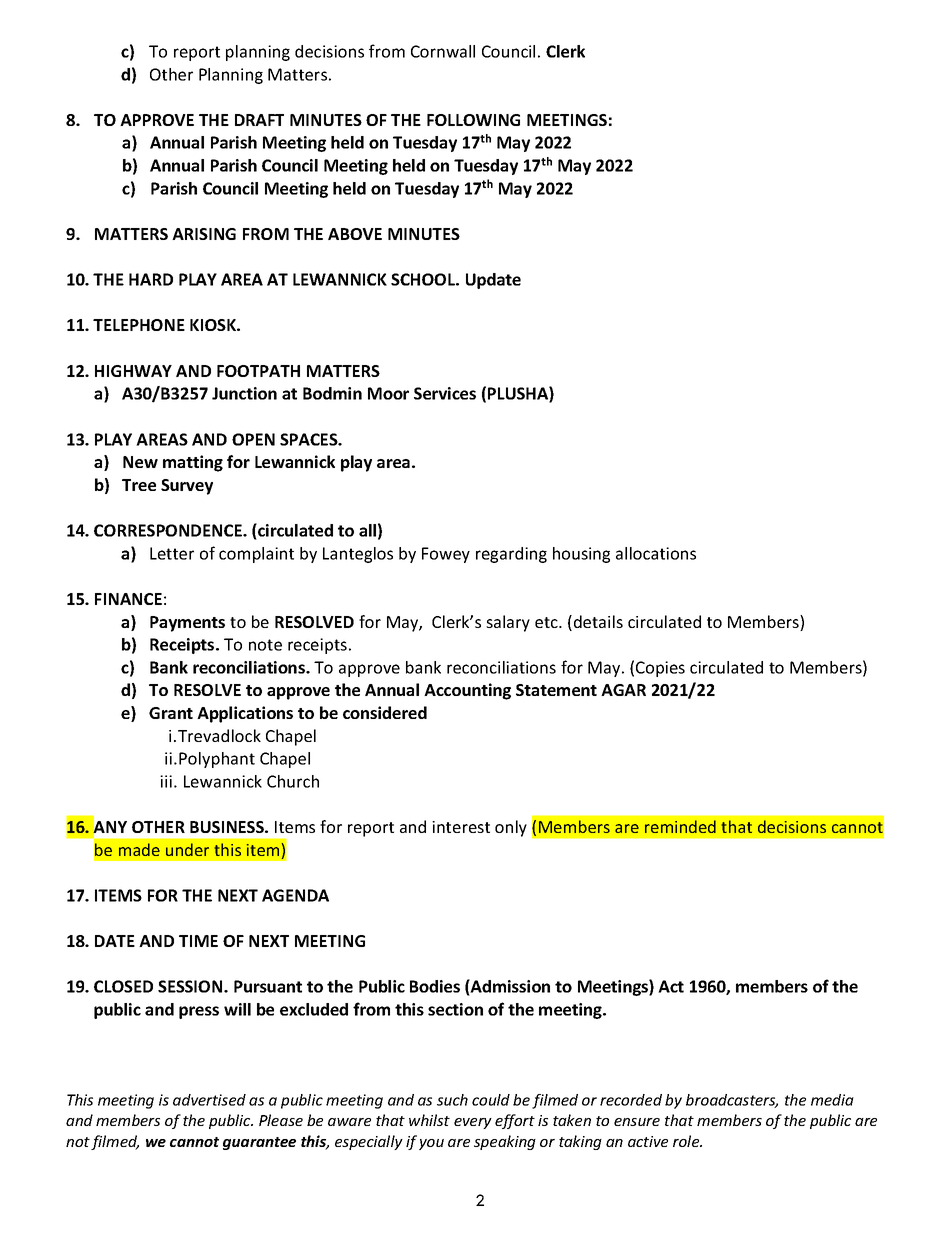 Image resolution: width=952 pixels, height=1233 pixels. What do you see at coordinates (473, 120) in the image?
I see `FOLLOWING` at bounding box center [473, 120].
